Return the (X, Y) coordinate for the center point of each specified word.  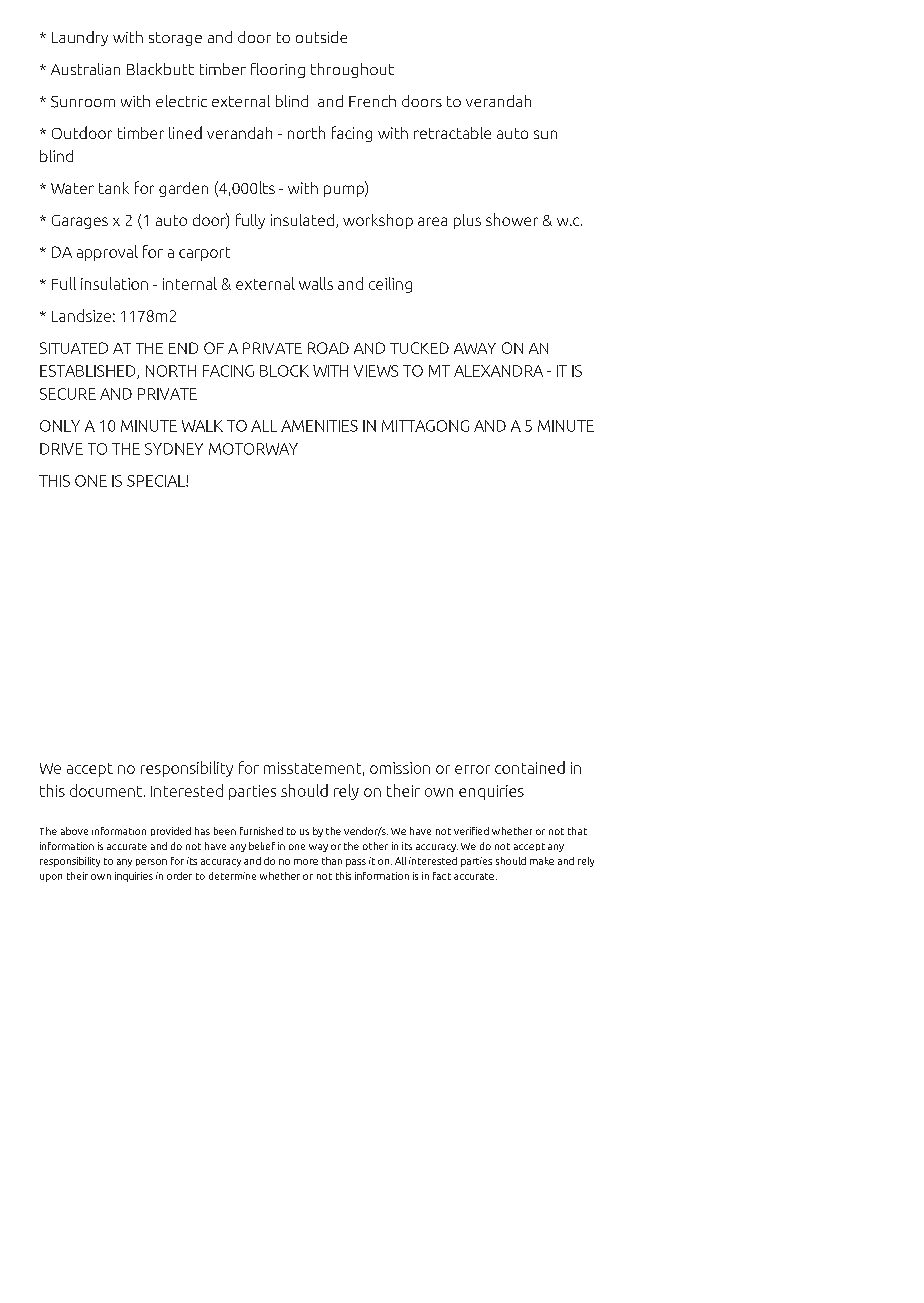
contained (530, 767)
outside (321, 37)
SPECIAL (157, 481)
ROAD (328, 348)
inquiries (134, 877)
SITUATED (74, 348)
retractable (452, 133)
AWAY (475, 348)
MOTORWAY (253, 449)
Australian (85, 69)
